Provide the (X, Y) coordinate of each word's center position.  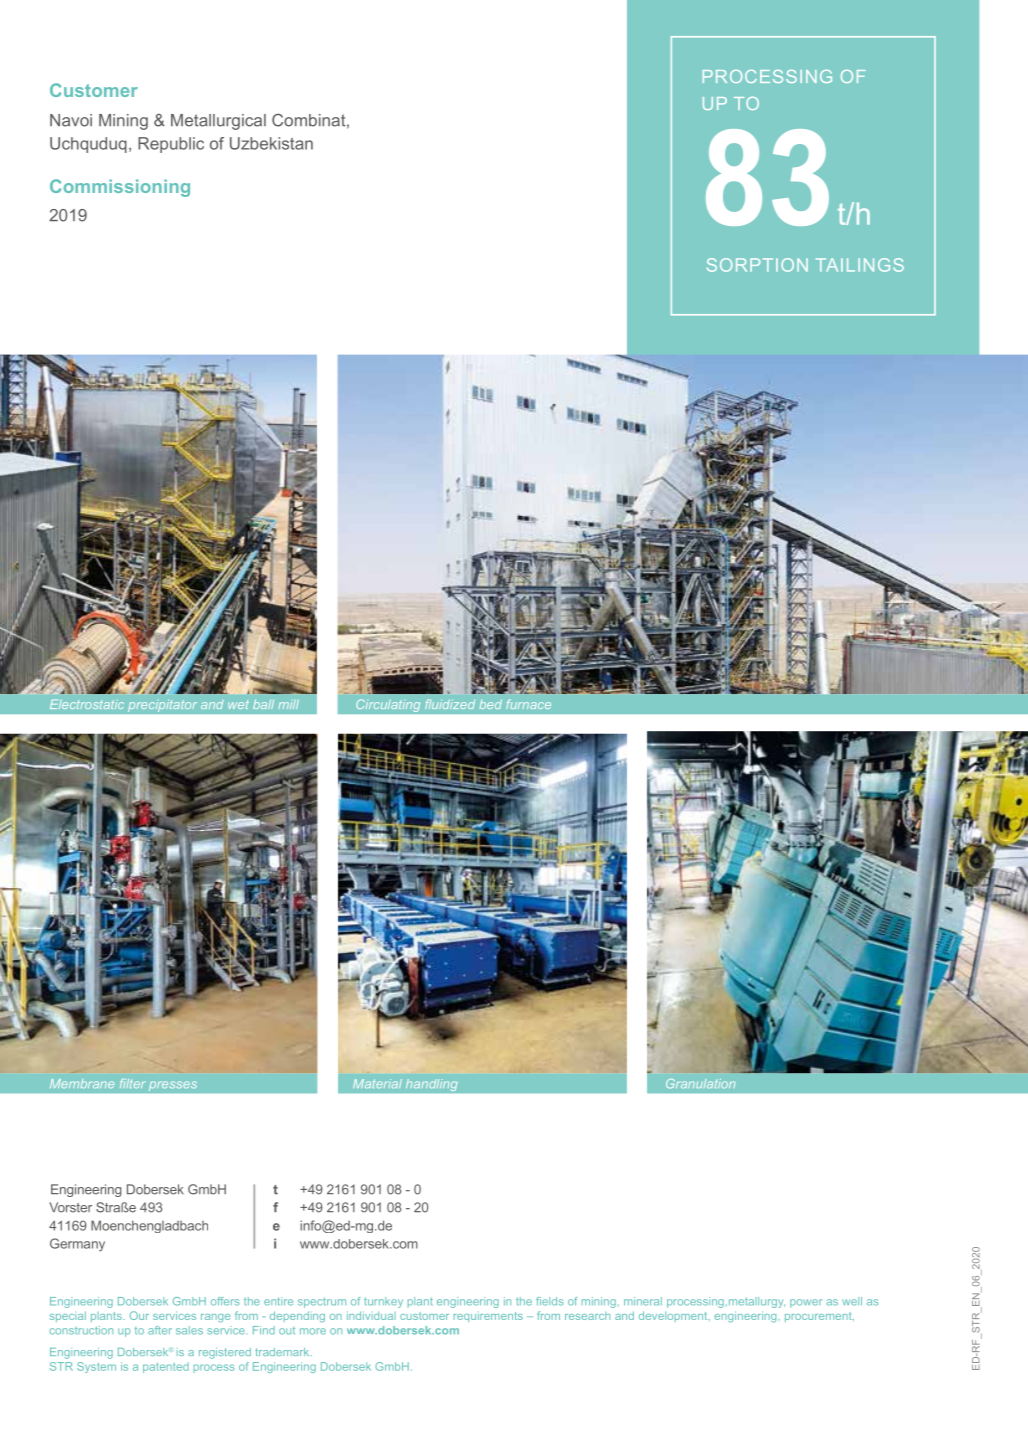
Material (377, 1083)
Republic (171, 145)
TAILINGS (860, 265)
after (160, 1330)
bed (490, 704)
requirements (488, 1316)
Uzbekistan (271, 143)
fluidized (450, 704)
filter (133, 1083)
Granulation (700, 1084)
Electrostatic (87, 704)
